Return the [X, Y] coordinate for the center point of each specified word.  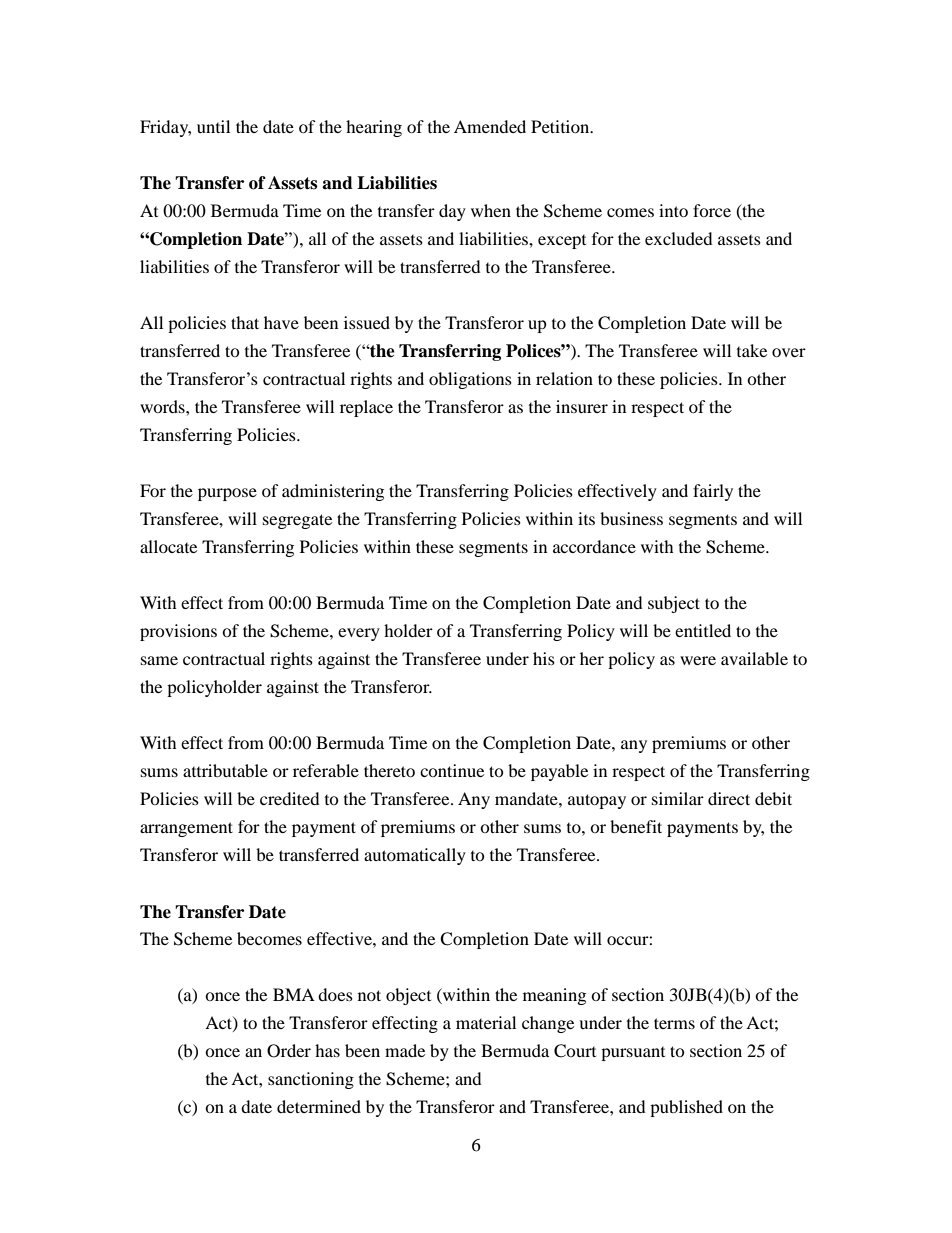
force [712, 210]
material [486, 1022]
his [544, 658]
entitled [703, 630]
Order [289, 1051]
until [213, 126]
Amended [490, 126]
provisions [178, 632]
